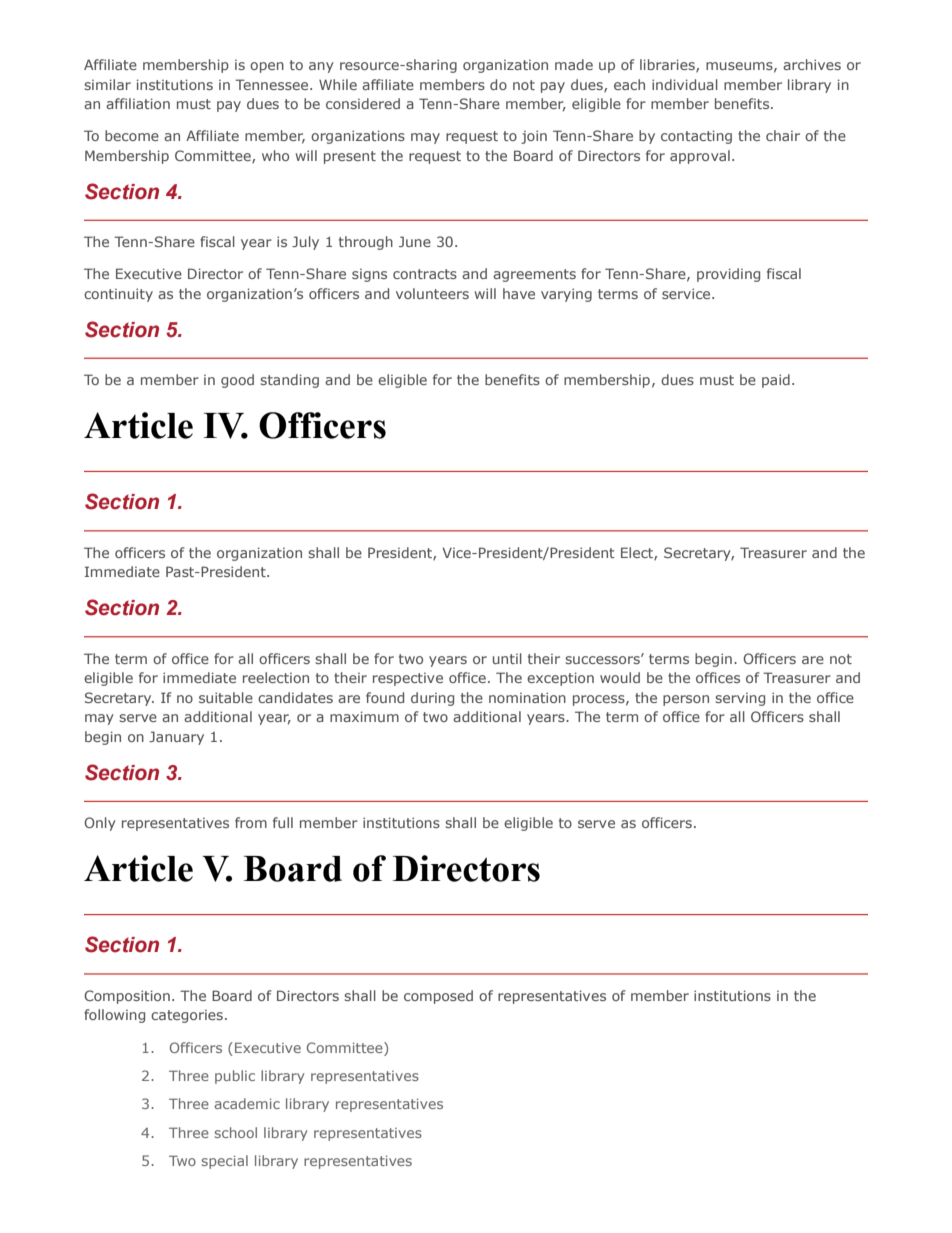  What do you see at coordinates (740, 699) in the image?
I see `serving` at bounding box center [740, 699].
